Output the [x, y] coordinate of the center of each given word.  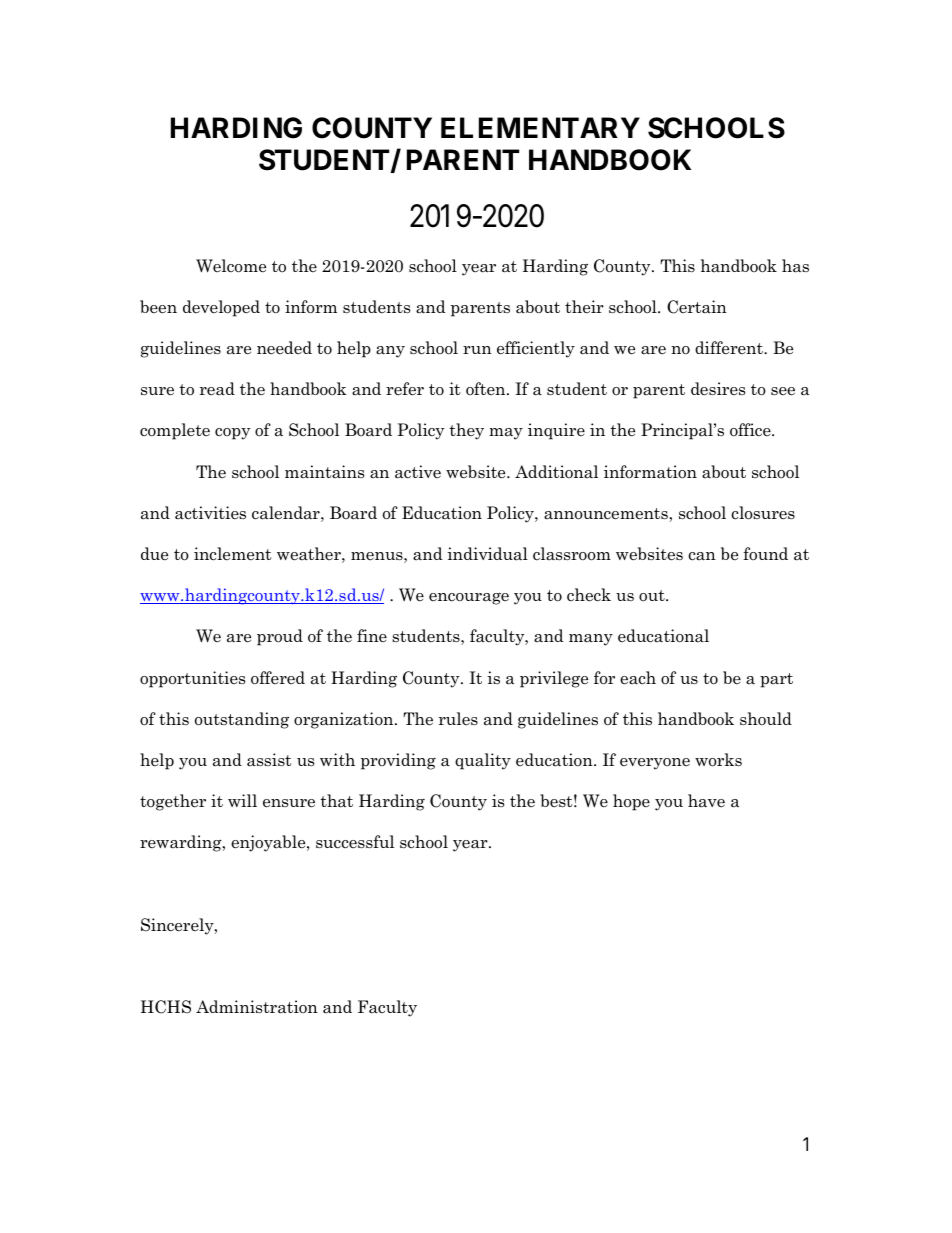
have [706, 801]
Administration [257, 1007]
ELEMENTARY [540, 127]
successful [355, 842]
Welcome [231, 266]
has [795, 266]
